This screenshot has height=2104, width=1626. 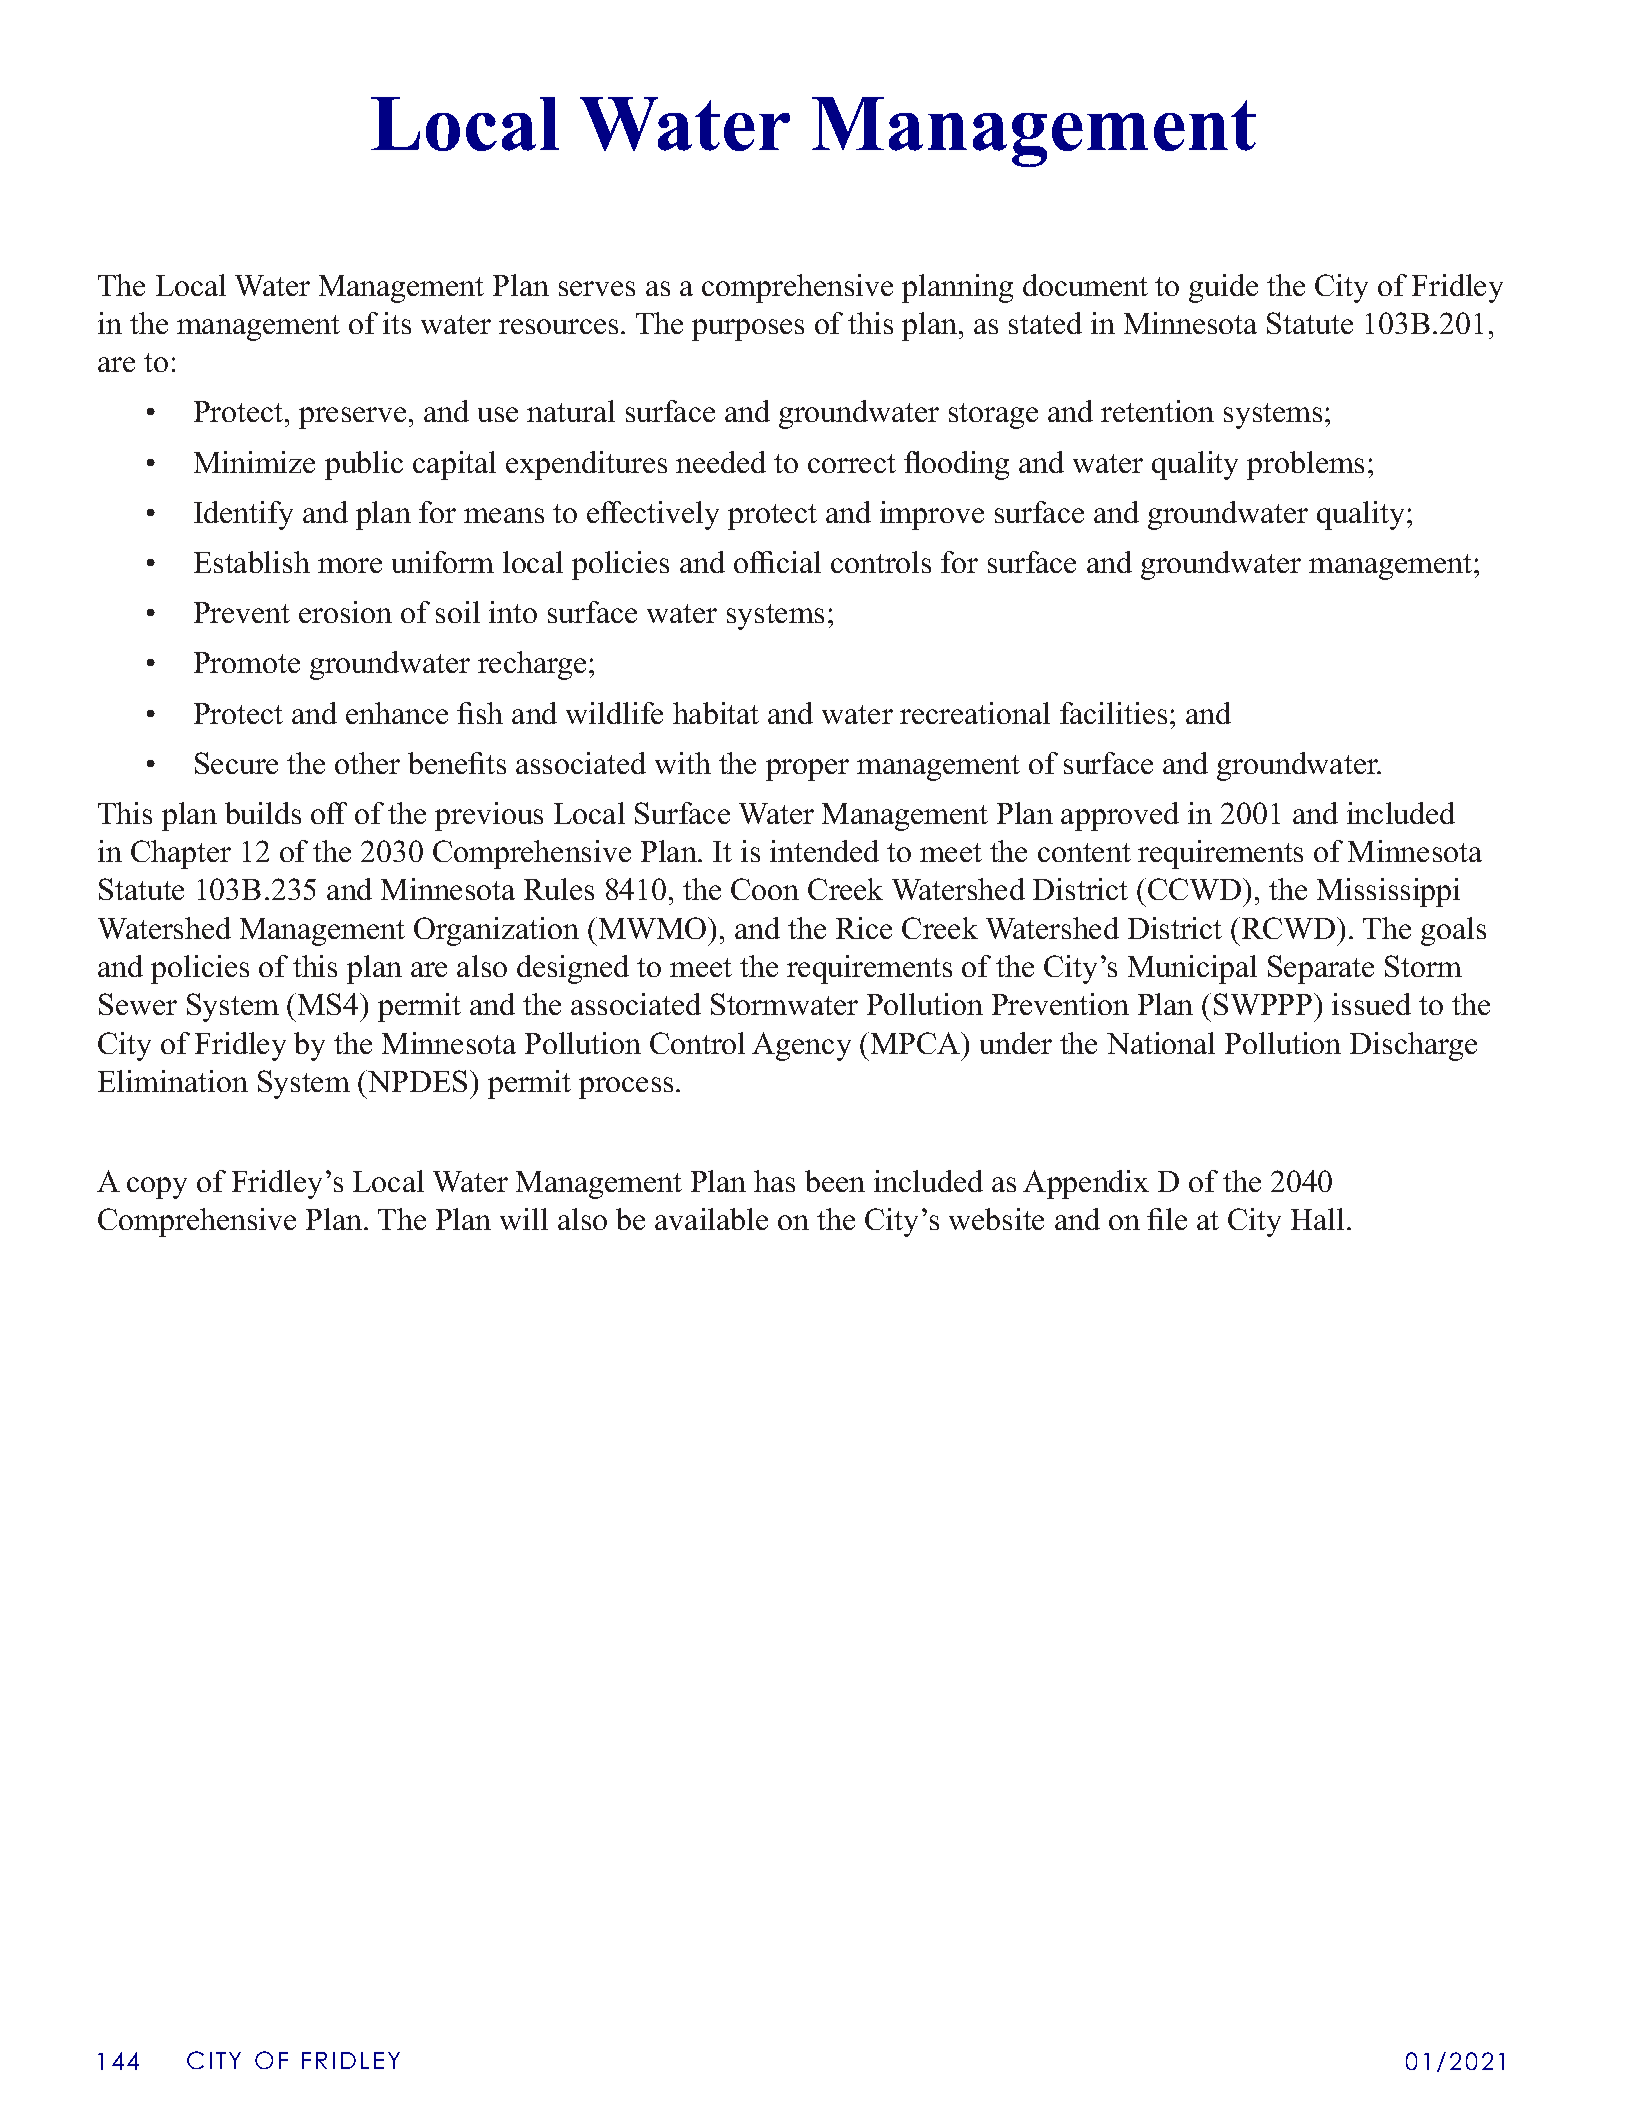 What do you see at coordinates (558, 326) in the screenshot?
I see `resources` at bounding box center [558, 326].
